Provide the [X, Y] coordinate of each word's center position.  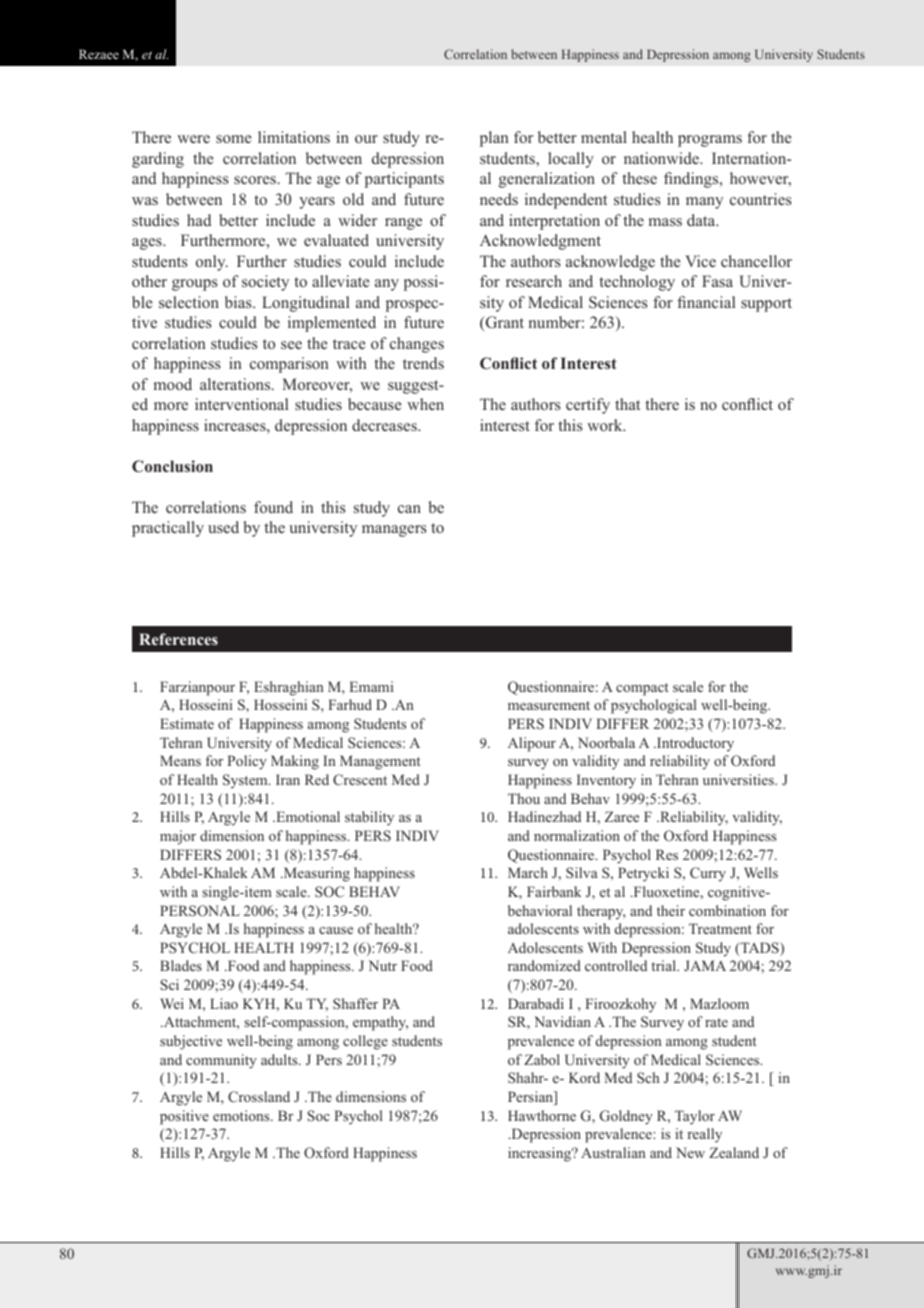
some [234, 139]
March [528, 872]
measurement [549, 705]
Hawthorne [542, 1115]
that [627, 404]
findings [692, 180]
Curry [708, 874]
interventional [241, 404]
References [178, 639]
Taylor [695, 1117]
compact [642, 689]
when [425, 404]
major [178, 837]
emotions [242, 1115]
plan [494, 139]
